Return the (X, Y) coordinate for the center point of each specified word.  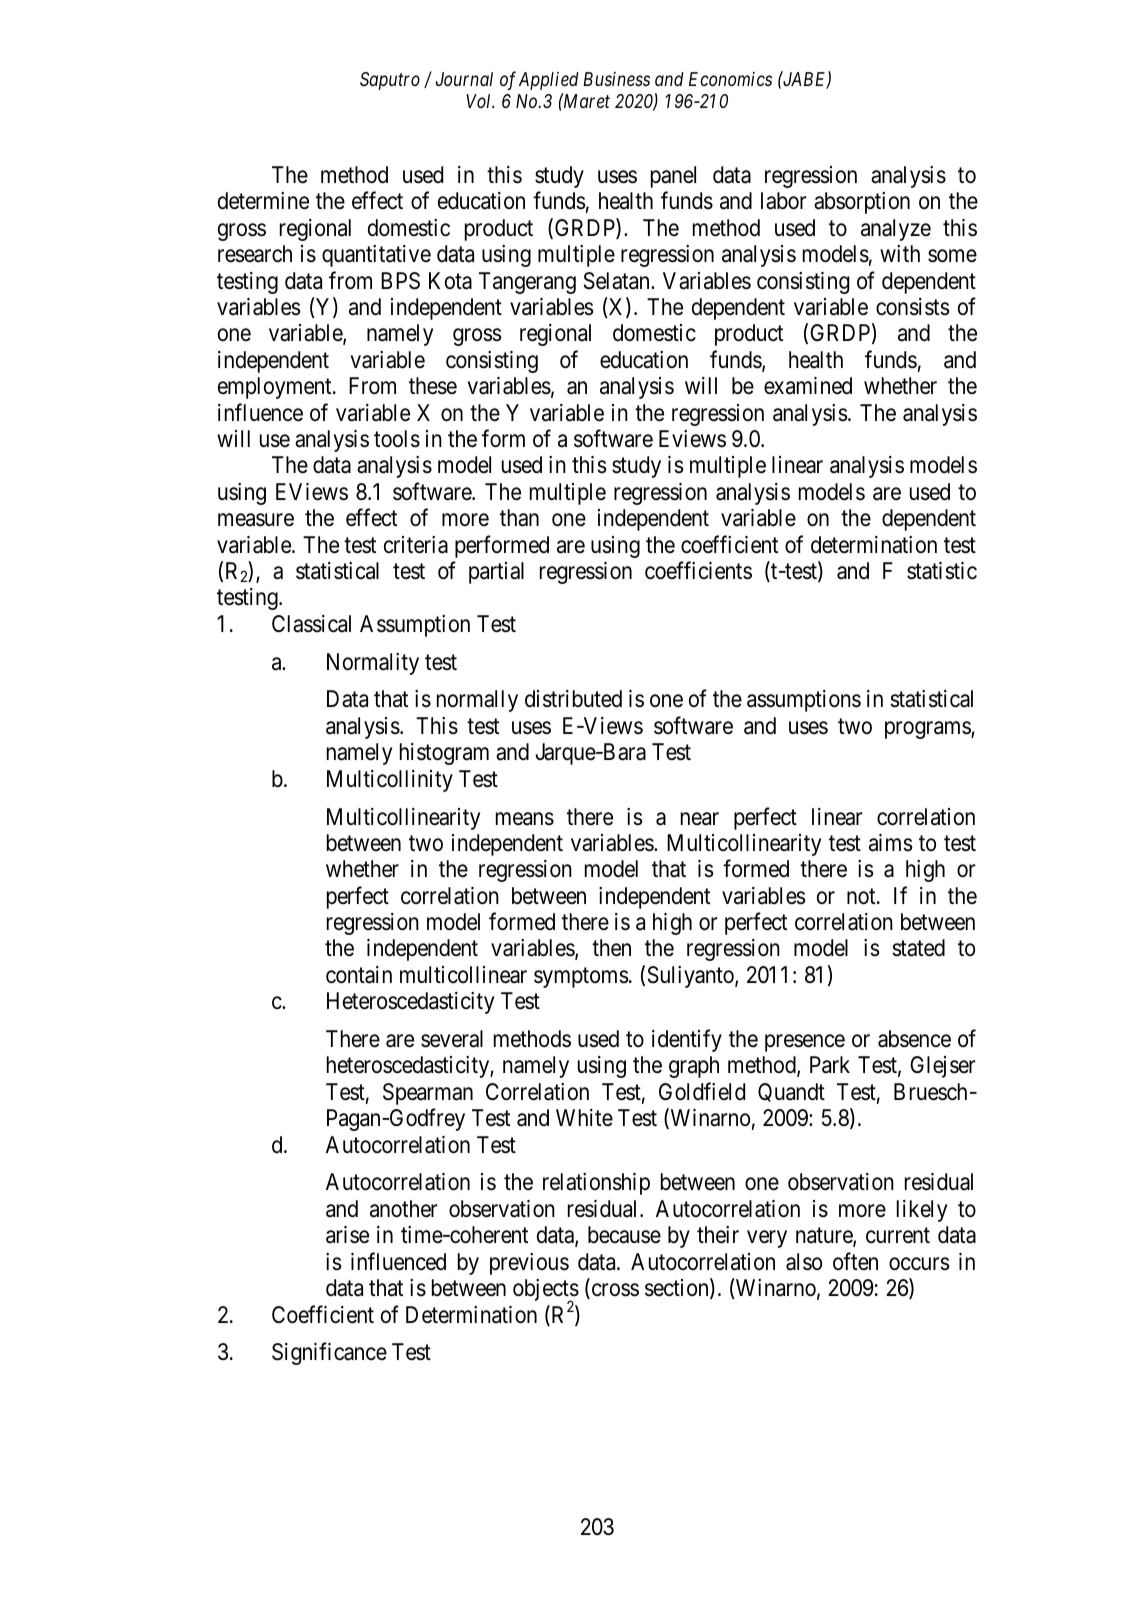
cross (614, 1291)
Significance (329, 1354)
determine (263, 201)
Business (616, 79)
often (855, 1261)
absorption (862, 203)
